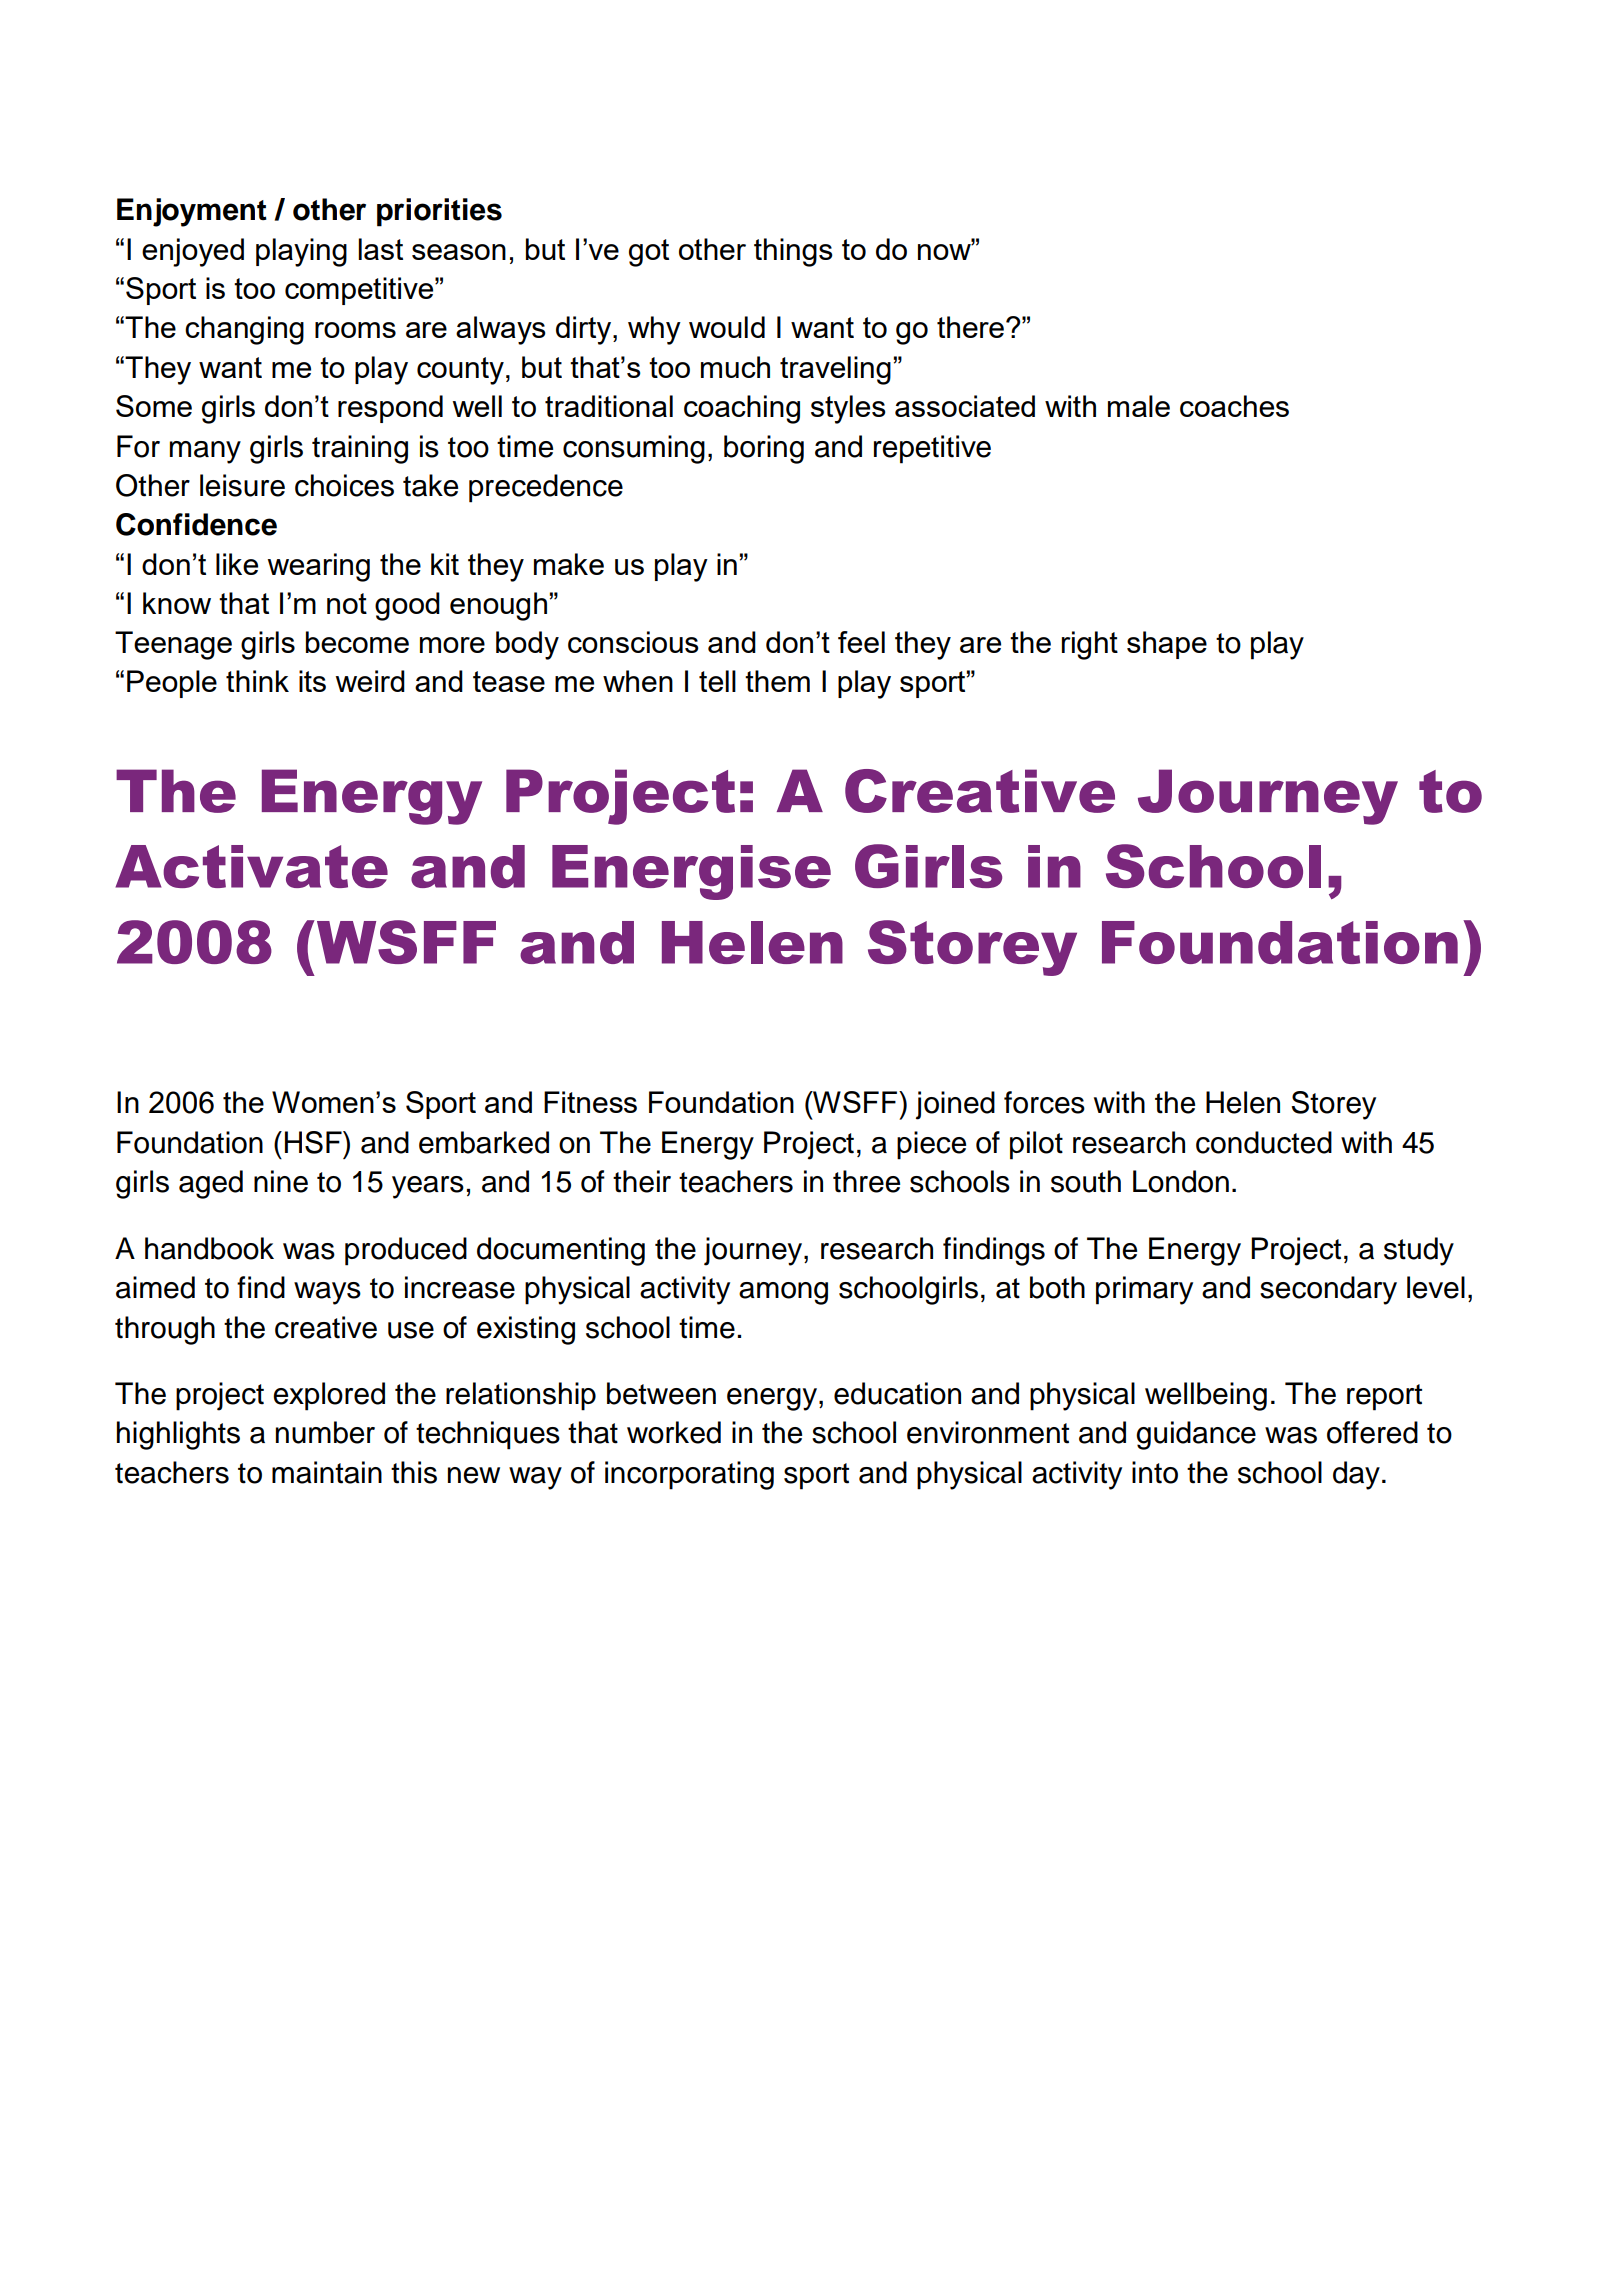 This screenshot has width=1611, height=2278. Describe the element at coordinates (691, 872) in the screenshot. I see `Energise` at that location.
